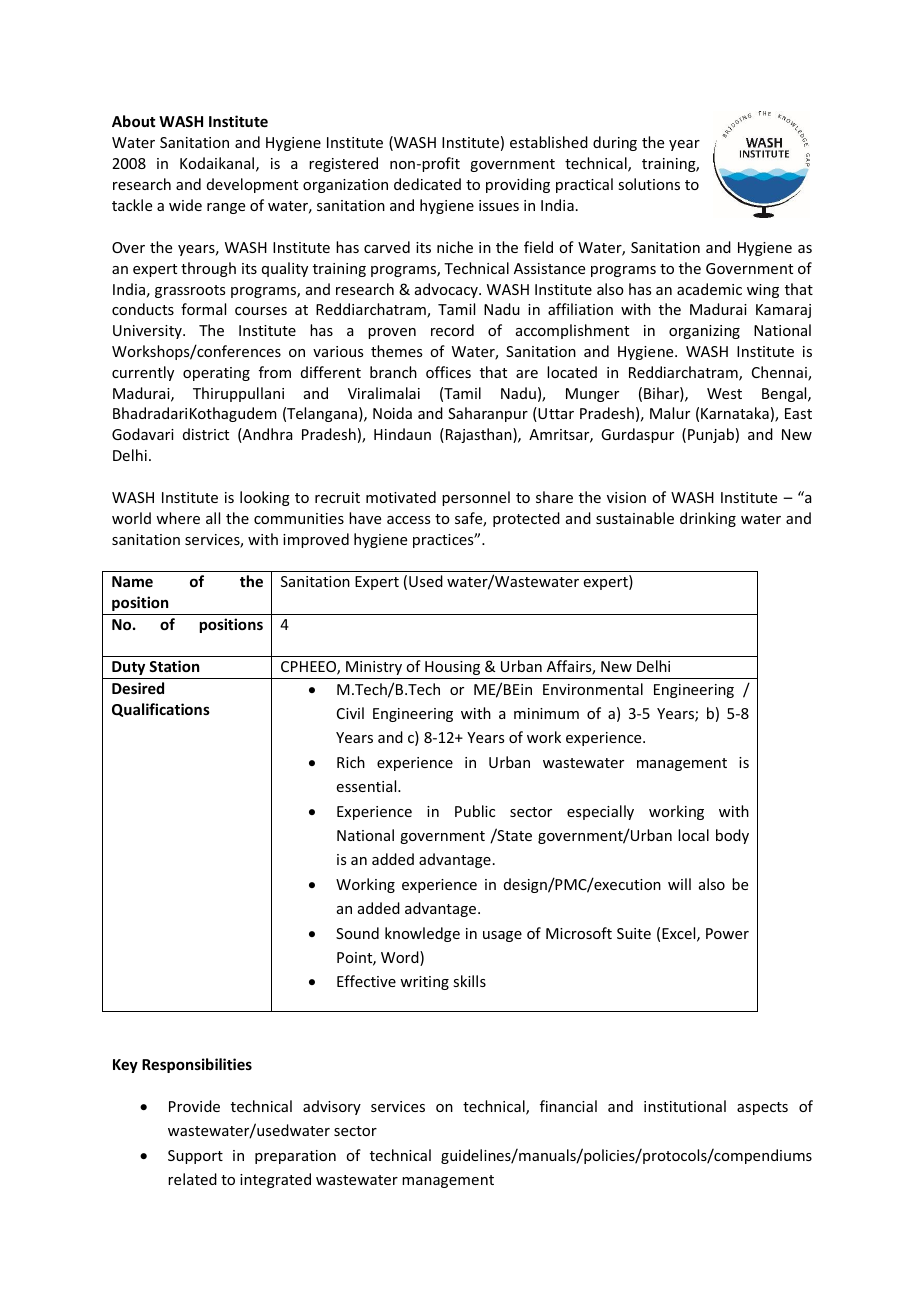  I want to click on solutions, so click(649, 184).
